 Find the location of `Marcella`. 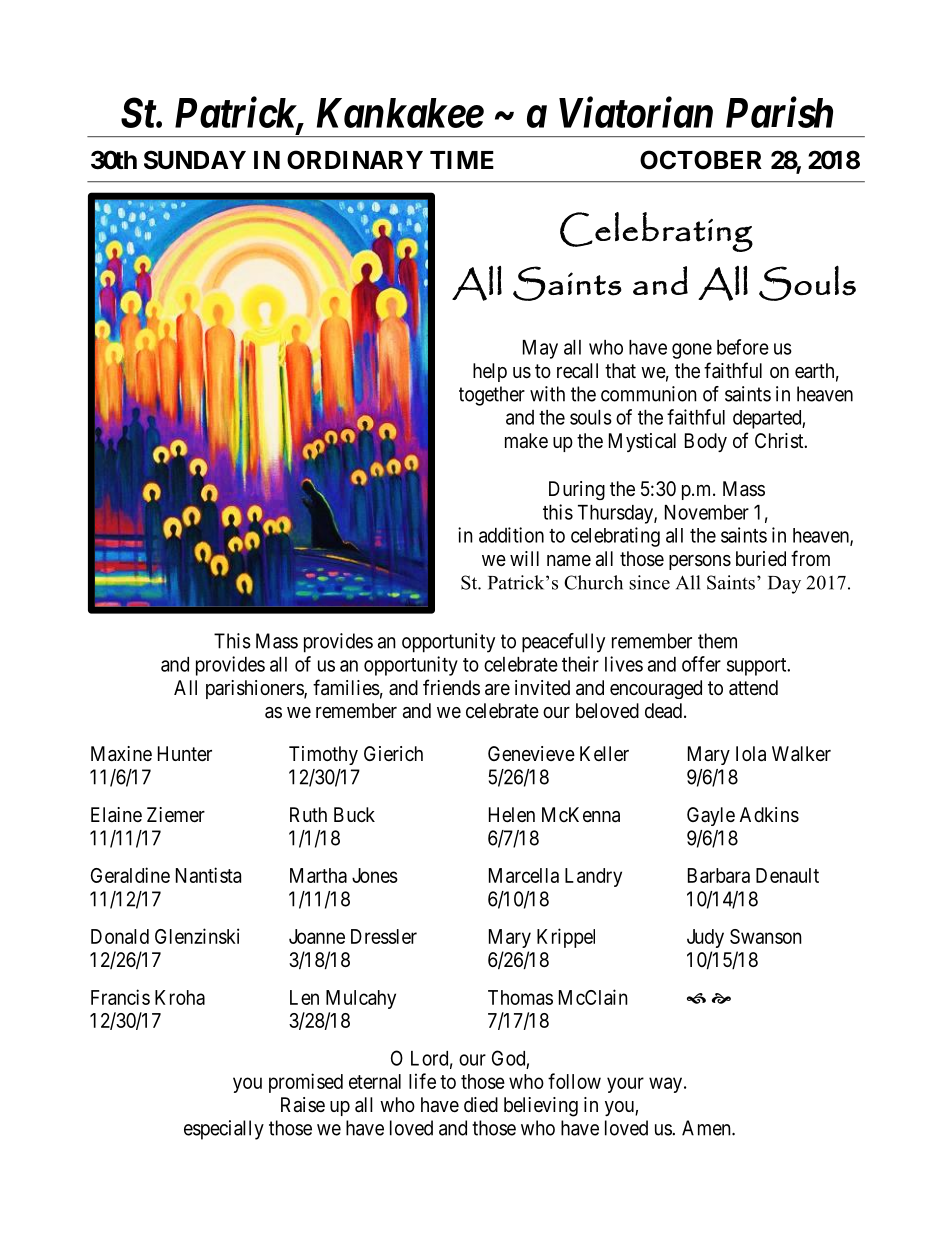

Marcella is located at coordinates (524, 875).
